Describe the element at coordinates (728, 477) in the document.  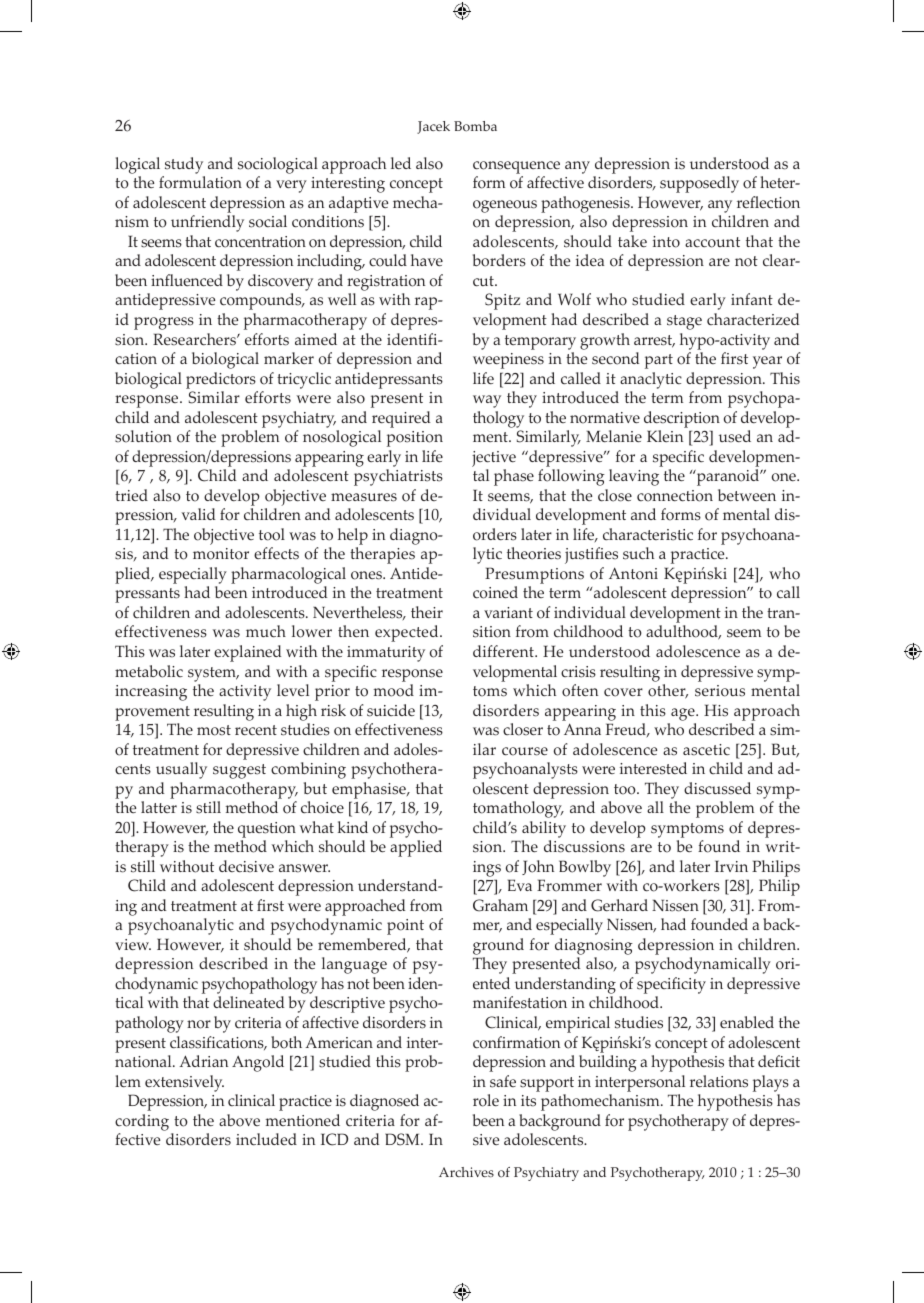
I see `paranoid` at that location.
